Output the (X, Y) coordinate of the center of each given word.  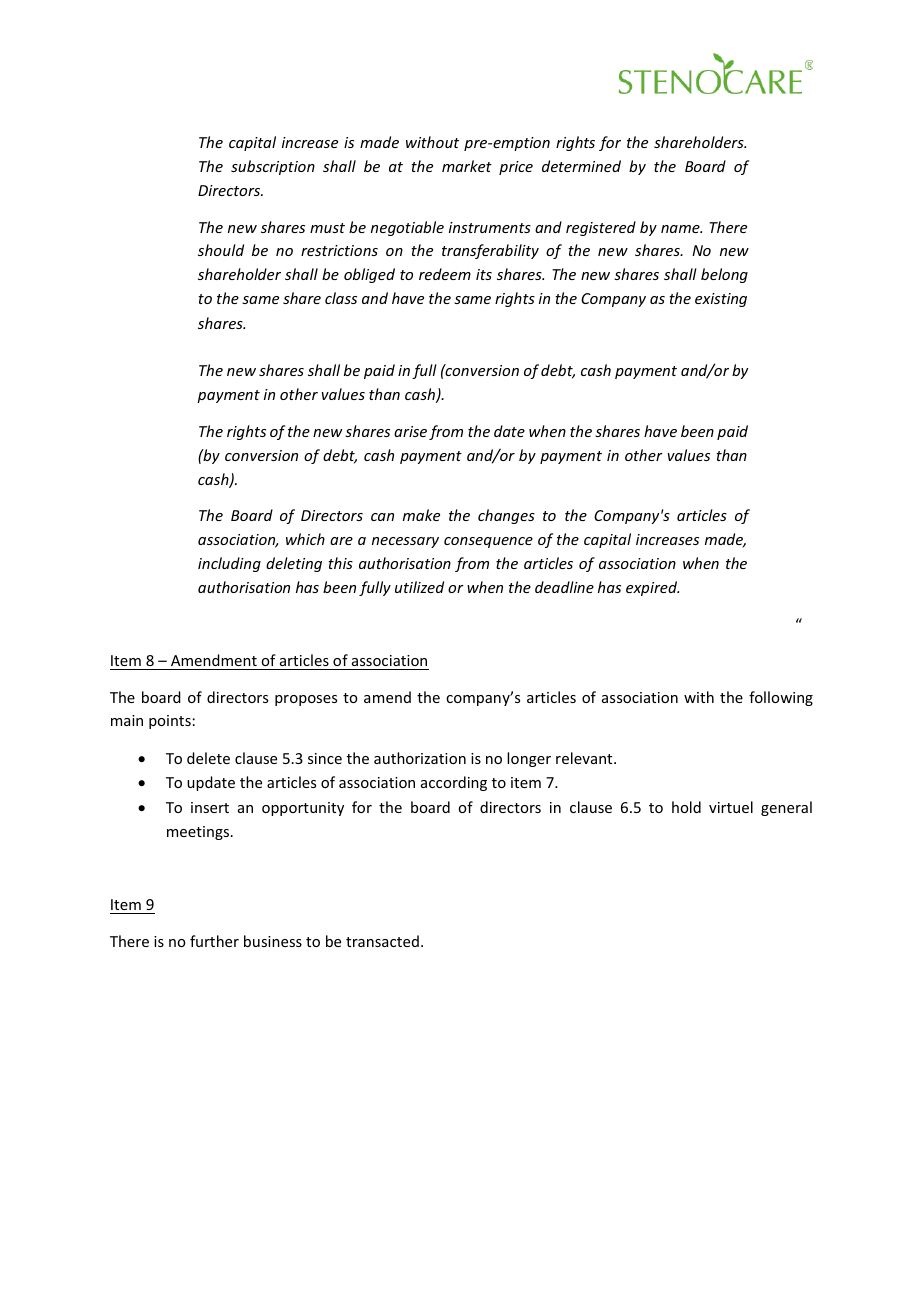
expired (652, 588)
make (421, 515)
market (467, 166)
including (229, 564)
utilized (419, 587)
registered (601, 228)
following (781, 698)
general (786, 808)
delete (208, 758)
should (221, 250)
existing (721, 300)
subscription (273, 167)
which (305, 539)
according (454, 783)
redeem (445, 274)
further (214, 941)
